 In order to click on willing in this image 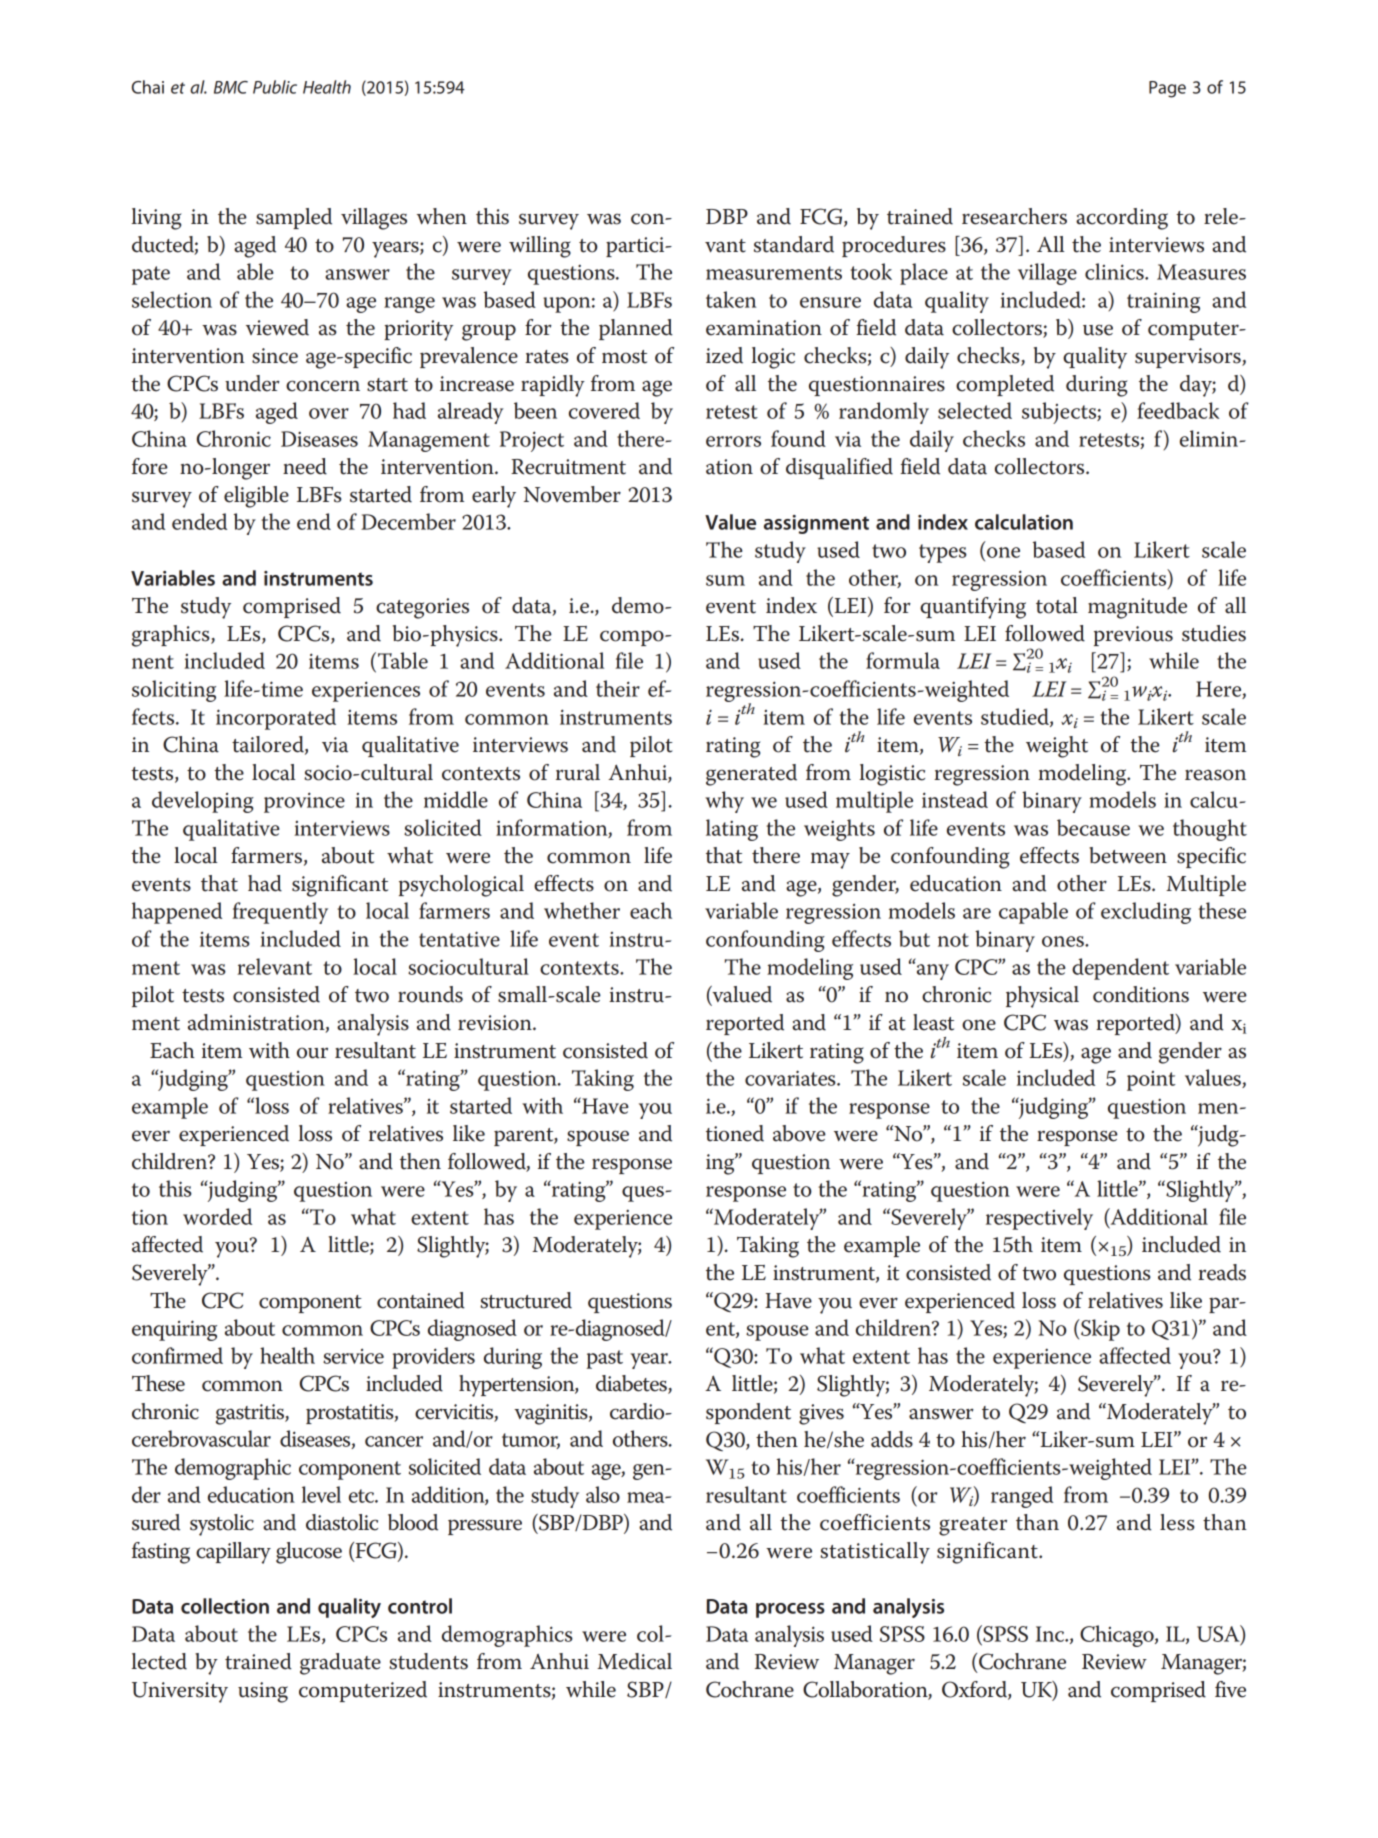, I will do `click(540, 247)`.
